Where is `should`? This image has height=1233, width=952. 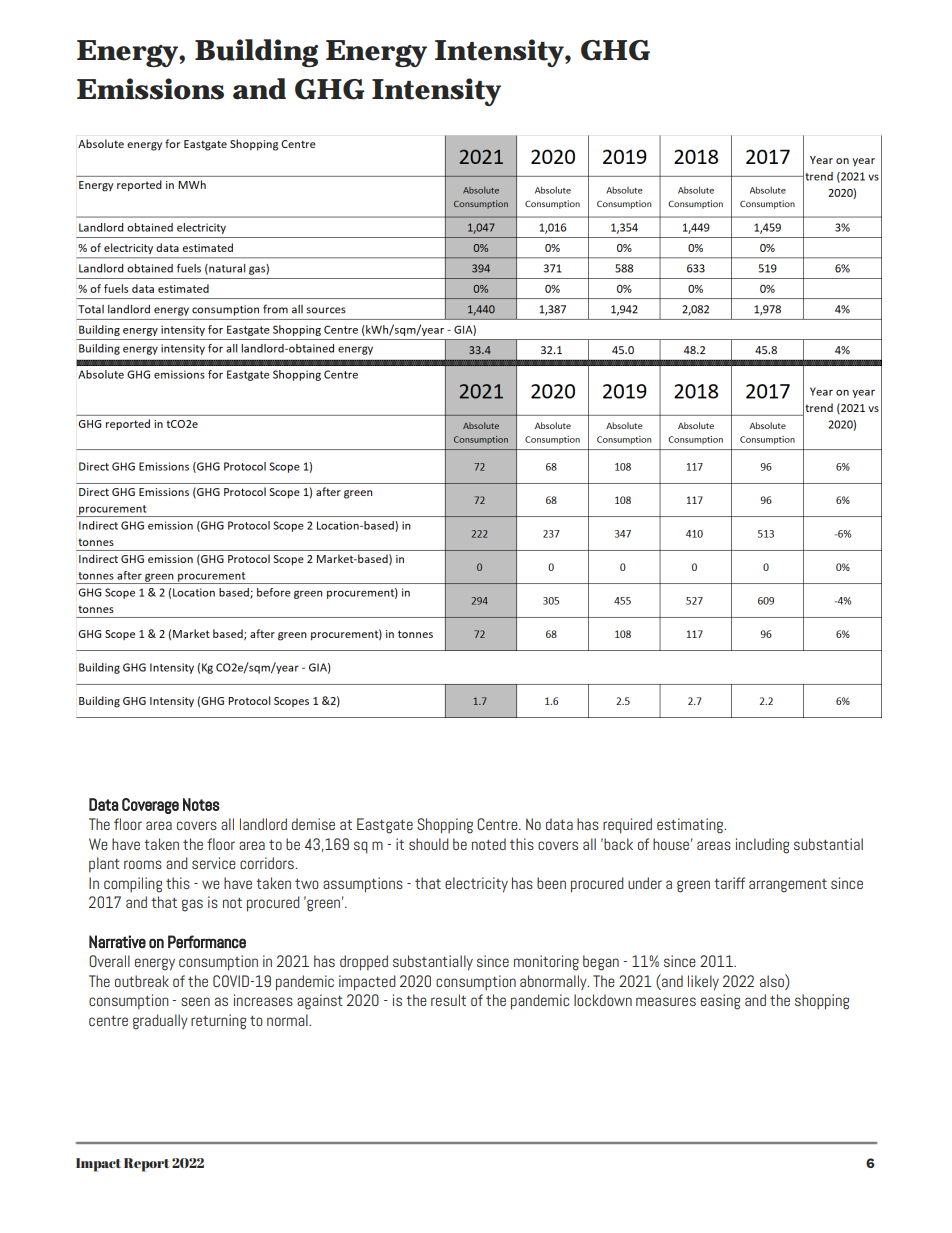 should is located at coordinates (429, 844).
